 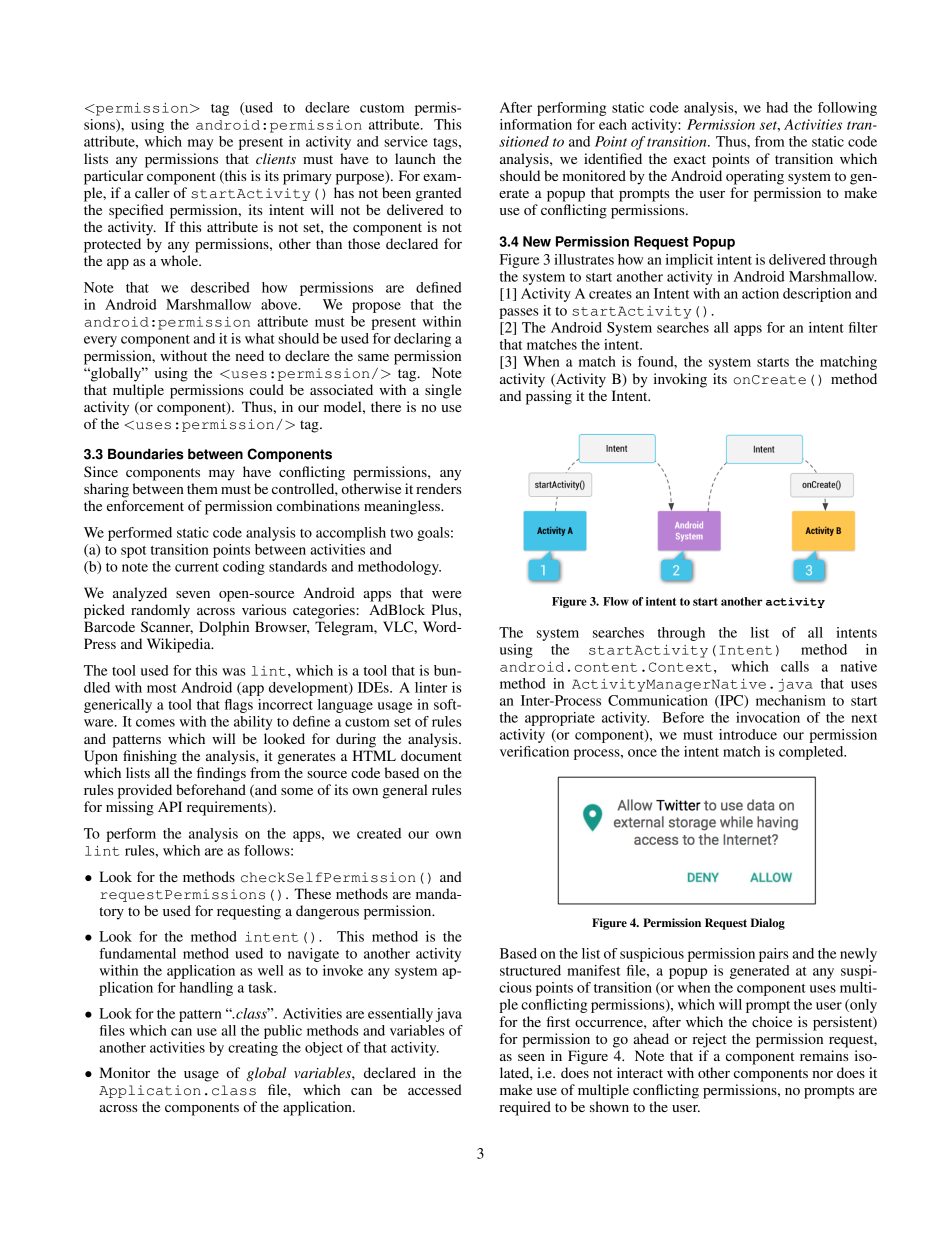 I want to click on document, so click(x=431, y=755).
